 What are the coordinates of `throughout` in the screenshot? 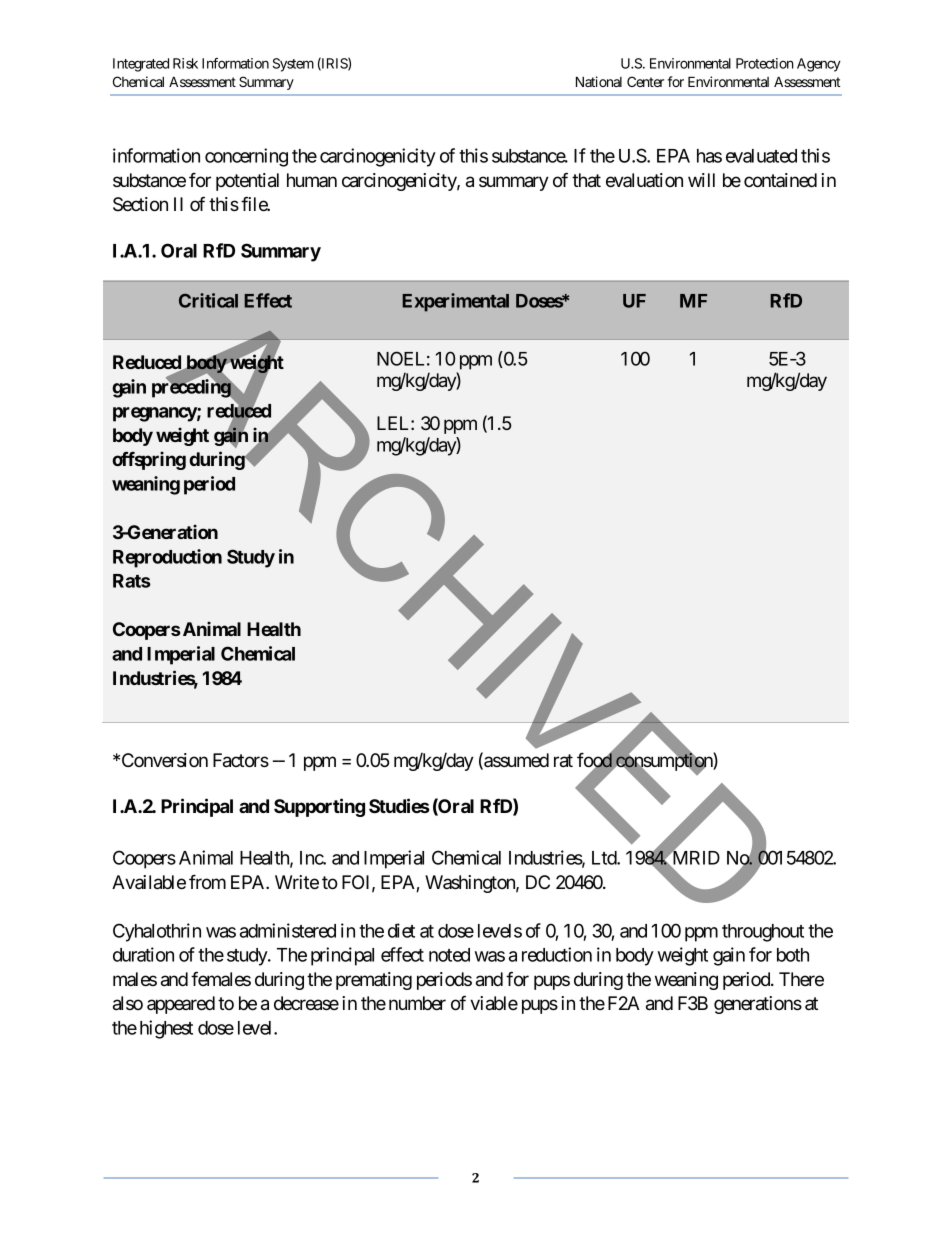 It's located at (763, 933).
